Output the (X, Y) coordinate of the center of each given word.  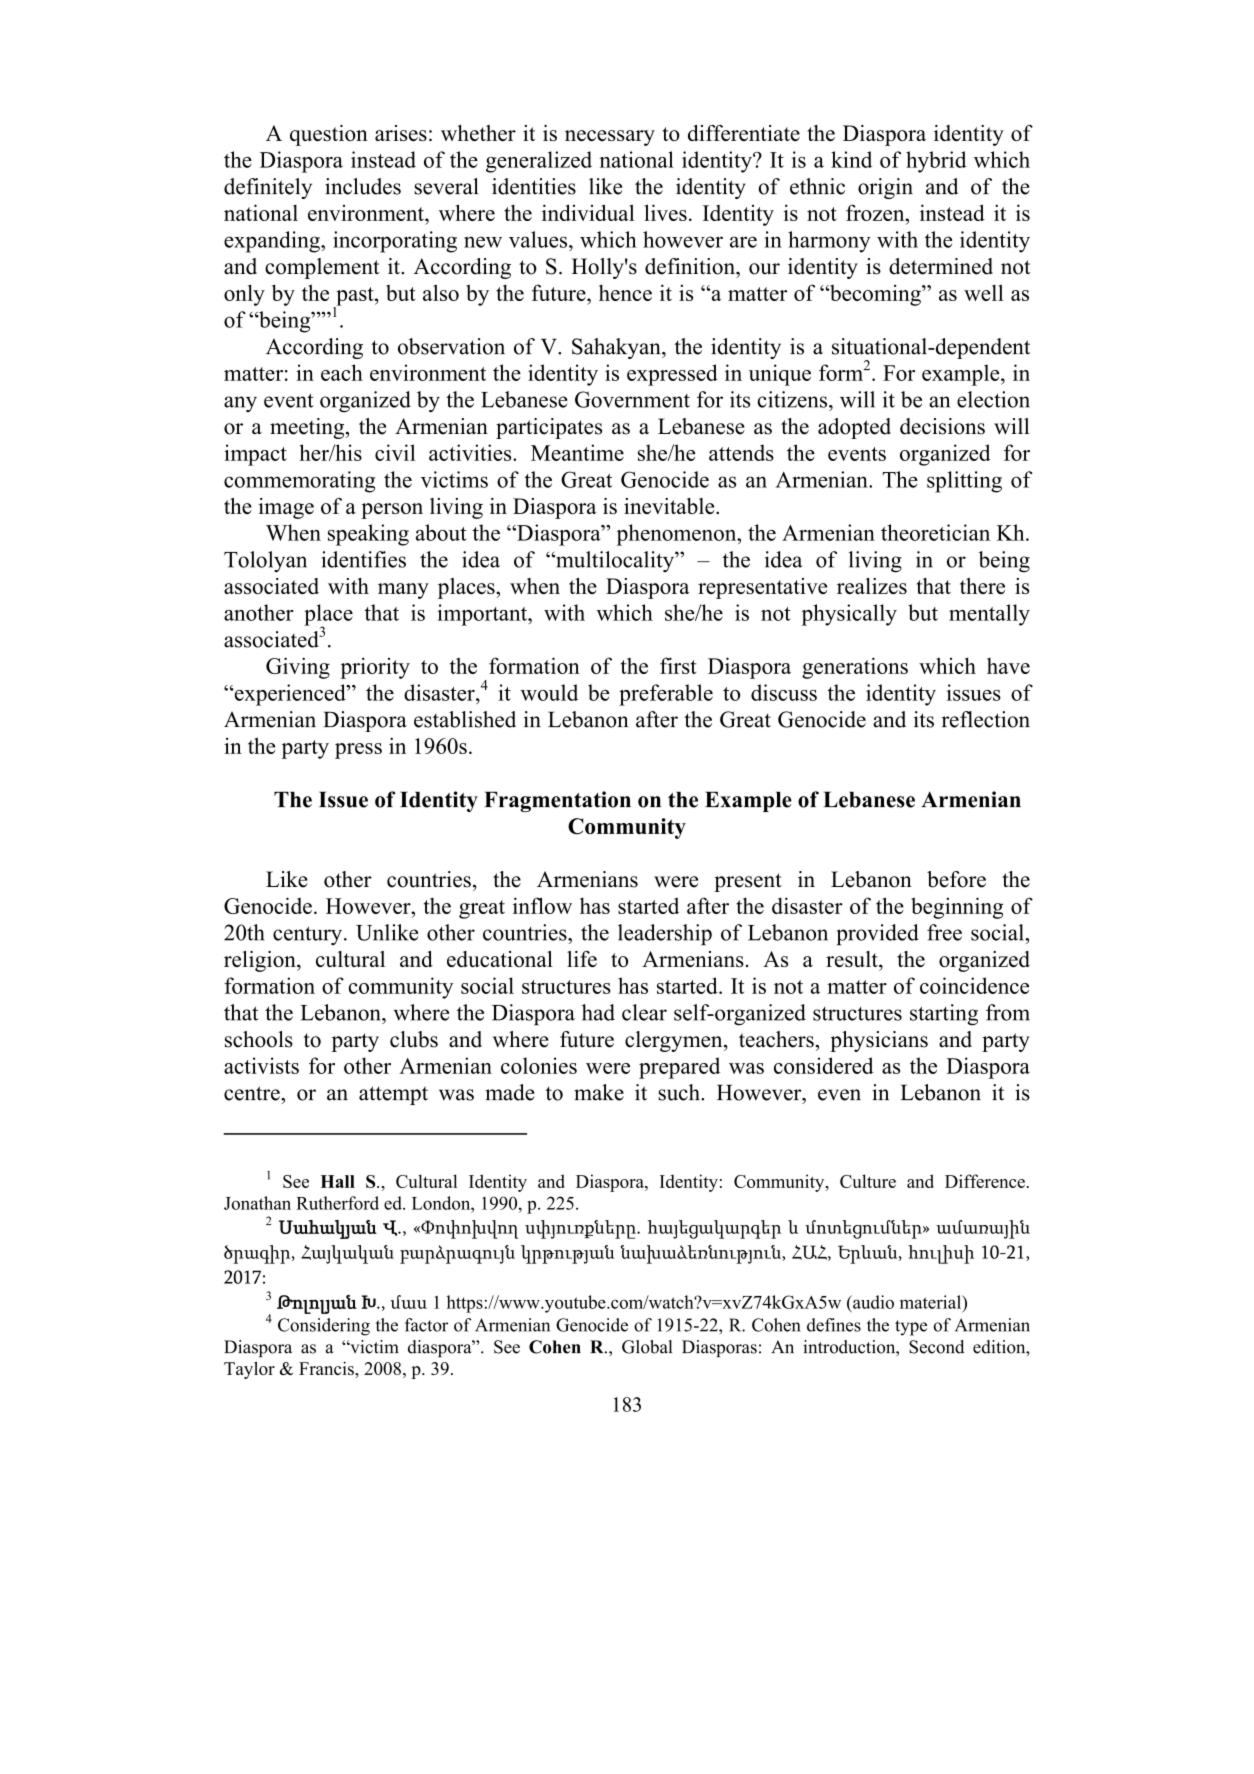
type (911, 1328)
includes (363, 186)
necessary (610, 138)
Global (647, 1347)
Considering (324, 1327)
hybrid (936, 162)
